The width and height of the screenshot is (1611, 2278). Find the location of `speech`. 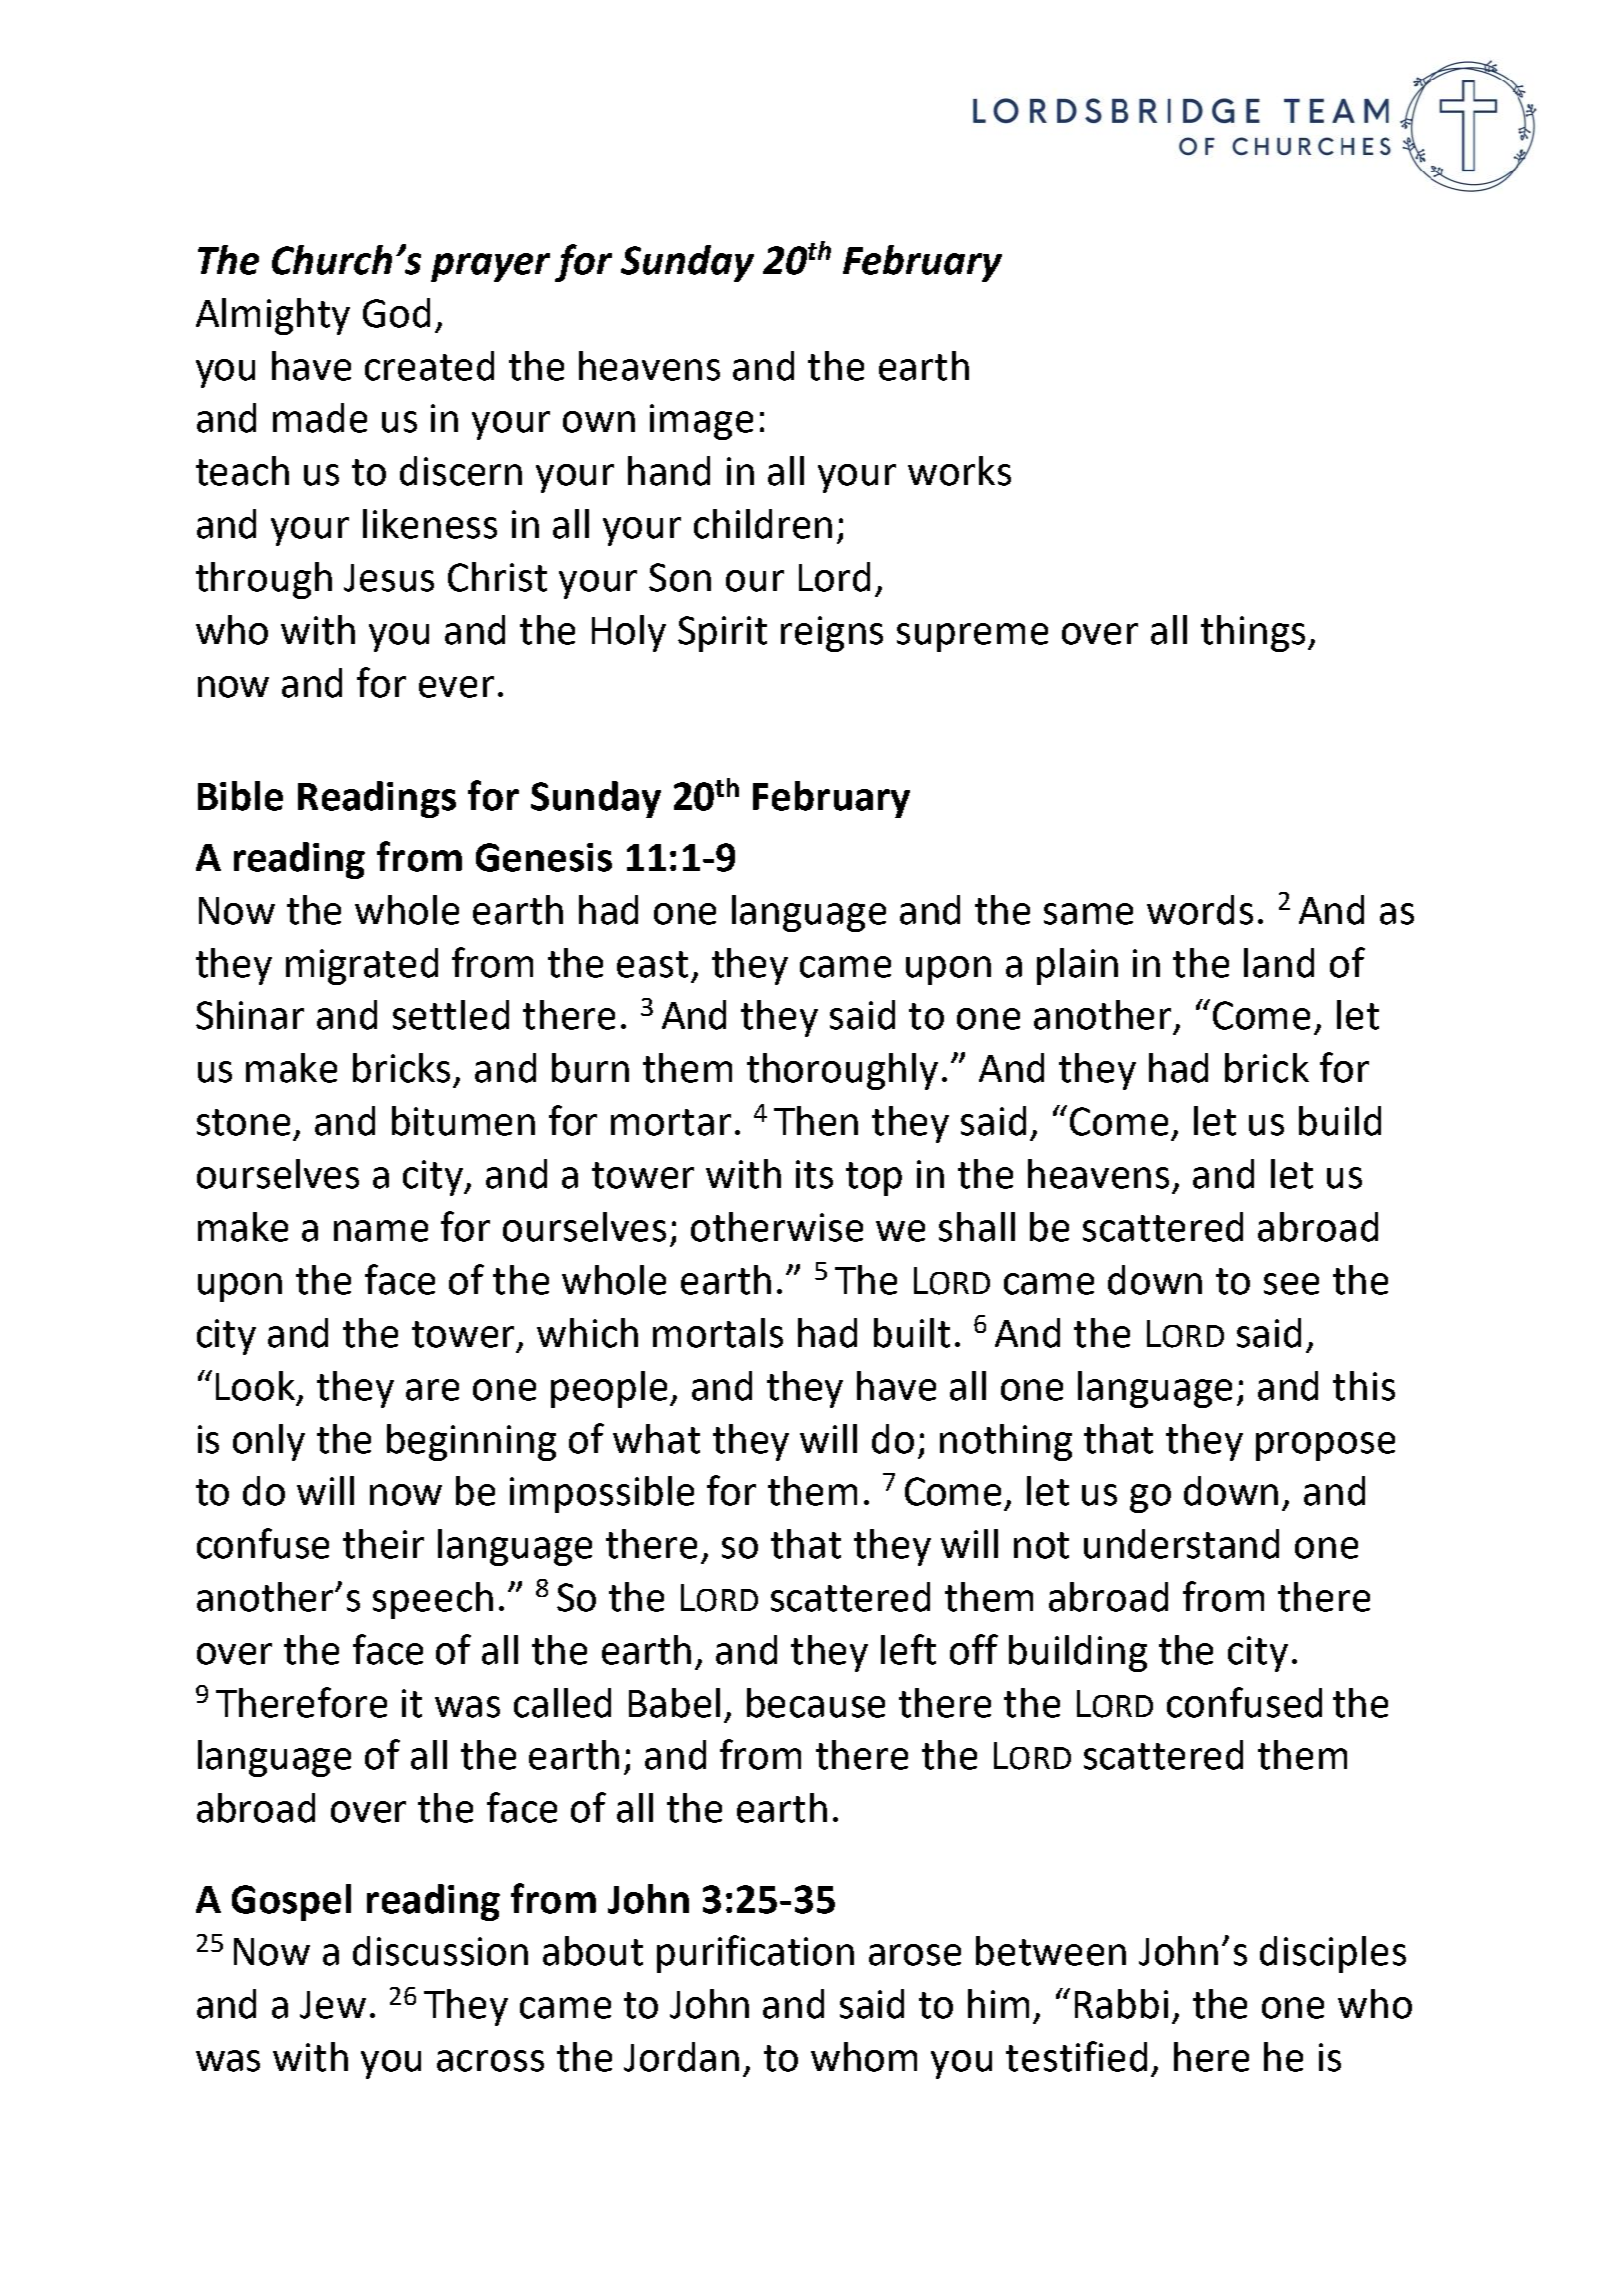

speech is located at coordinates (433, 1600).
